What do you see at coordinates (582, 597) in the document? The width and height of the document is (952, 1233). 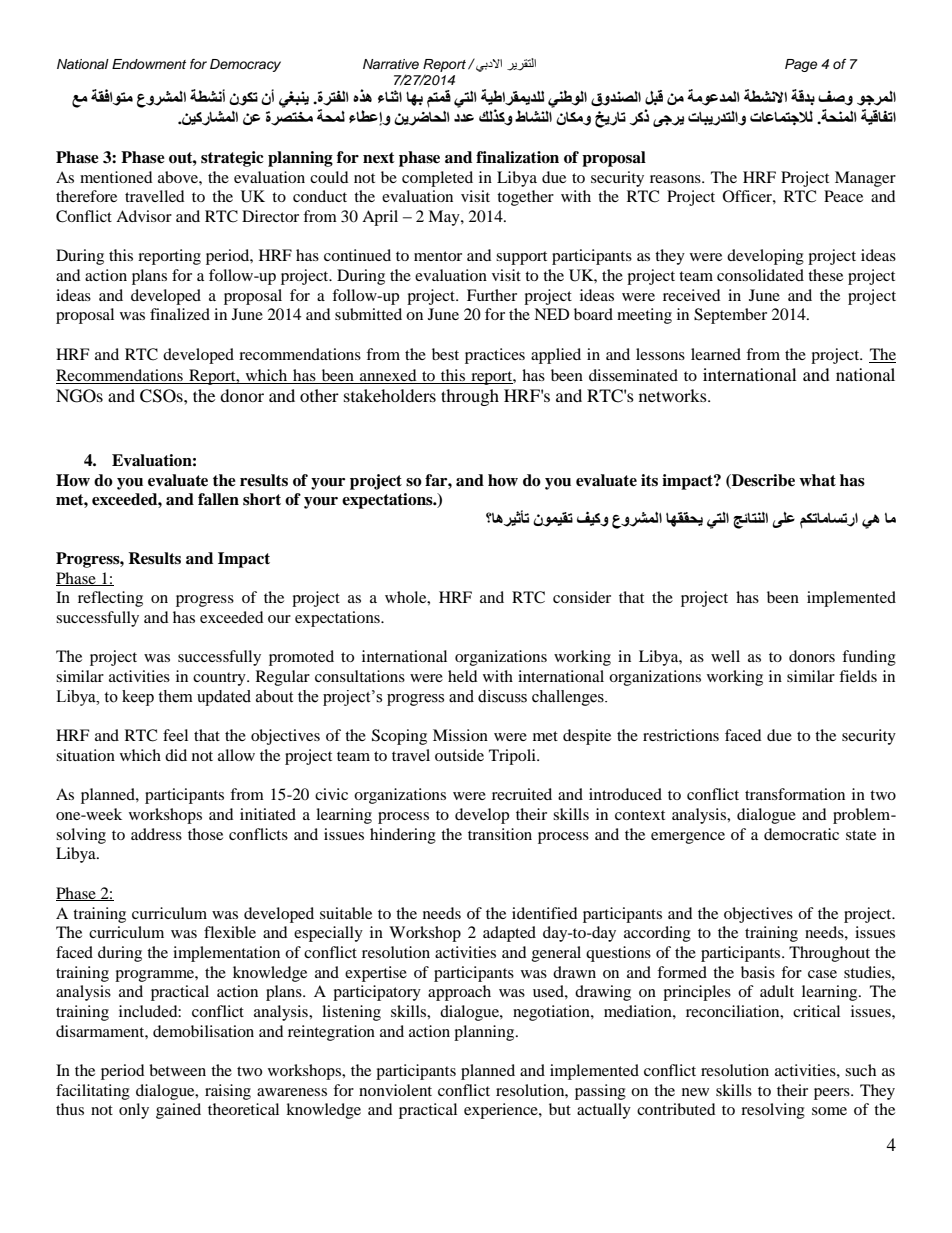 I see `consider` at bounding box center [582, 597].
